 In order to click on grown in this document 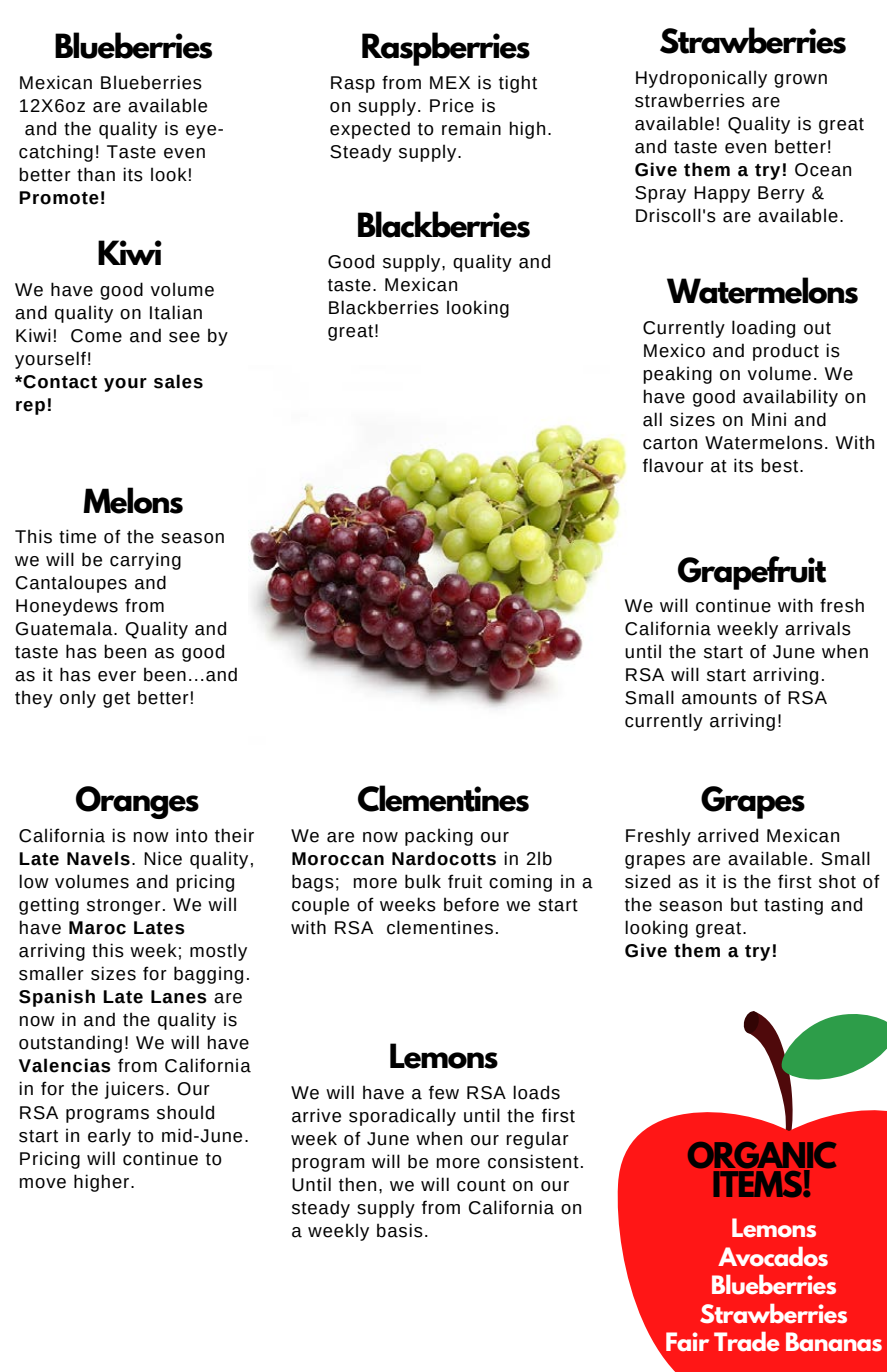, I will do `click(800, 81)`.
